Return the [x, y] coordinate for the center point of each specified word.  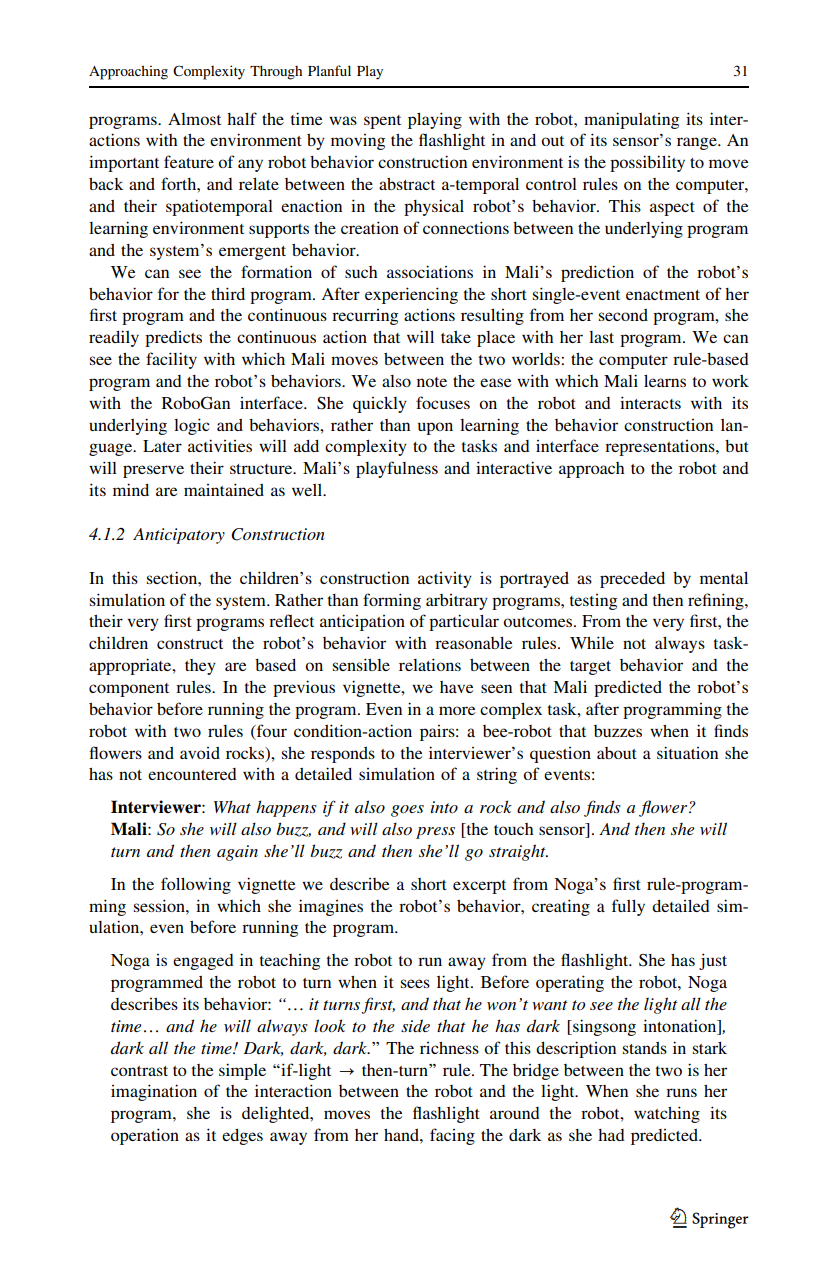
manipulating [631, 120]
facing [452, 1136]
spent [382, 122]
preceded [632, 580]
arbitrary [457, 602]
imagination [154, 1092]
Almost [194, 119]
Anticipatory [179, 536]
